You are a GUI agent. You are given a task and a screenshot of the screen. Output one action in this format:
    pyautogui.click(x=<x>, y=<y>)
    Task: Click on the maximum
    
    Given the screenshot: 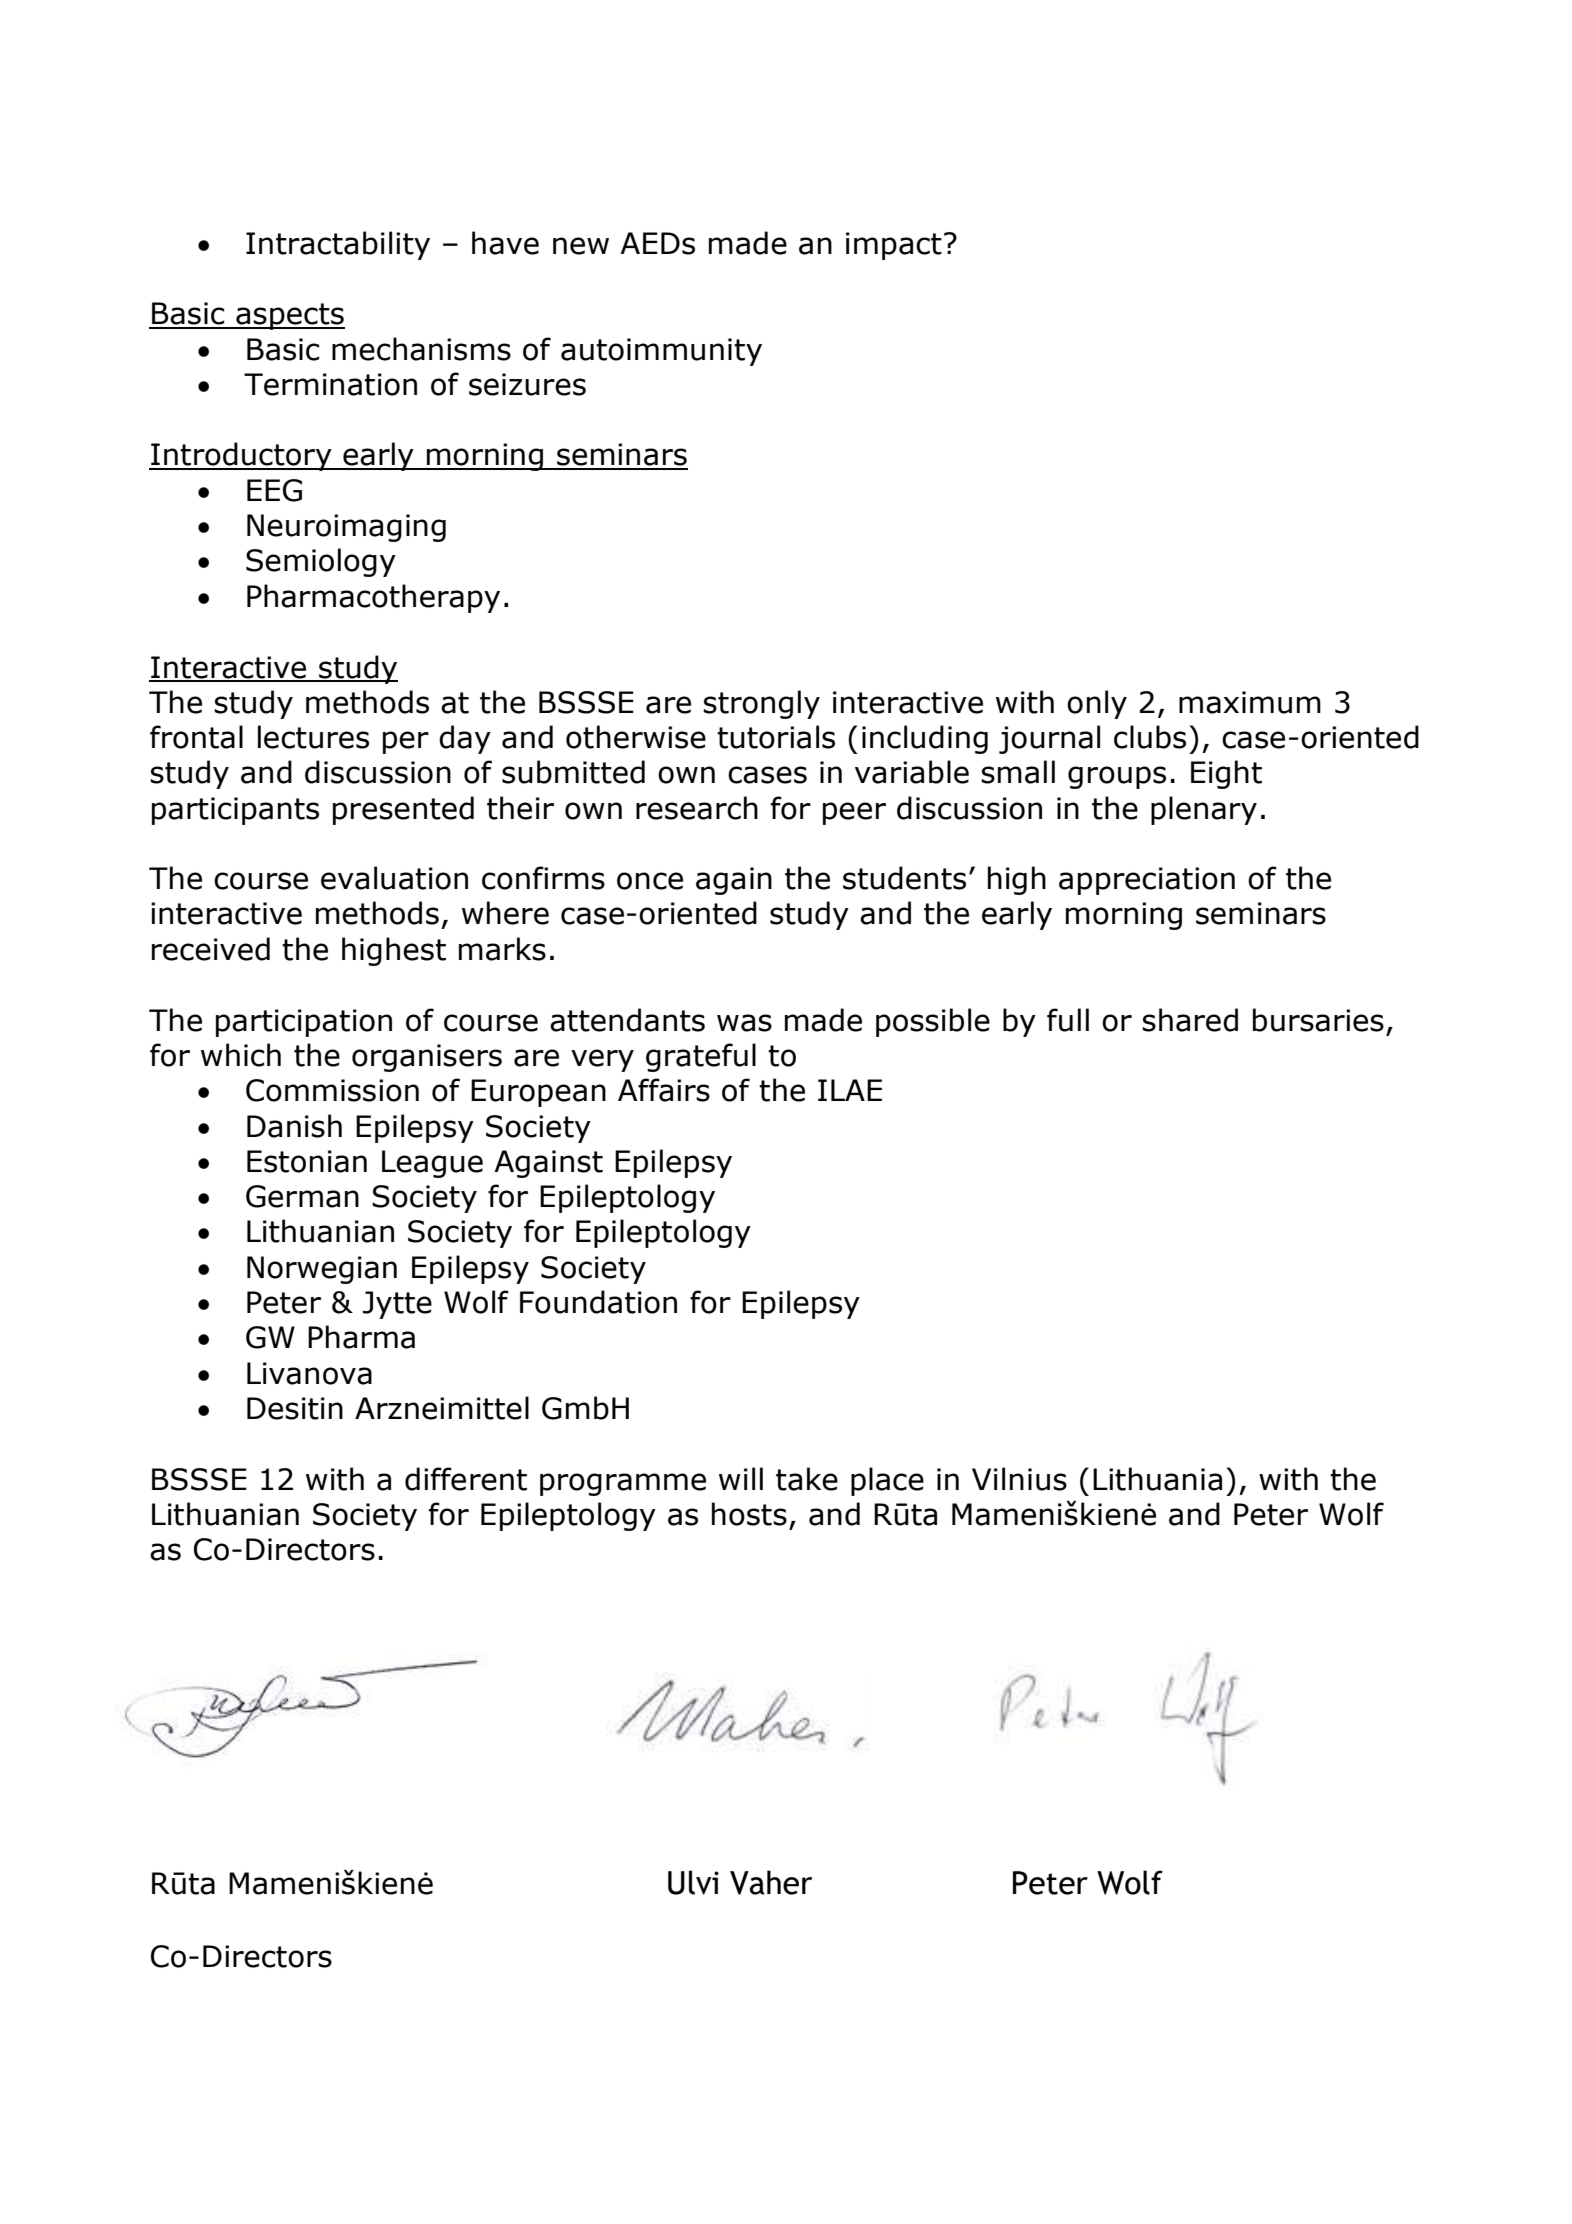 What is the action you would take?
    pyautogui.click(x=1250, y=702)
